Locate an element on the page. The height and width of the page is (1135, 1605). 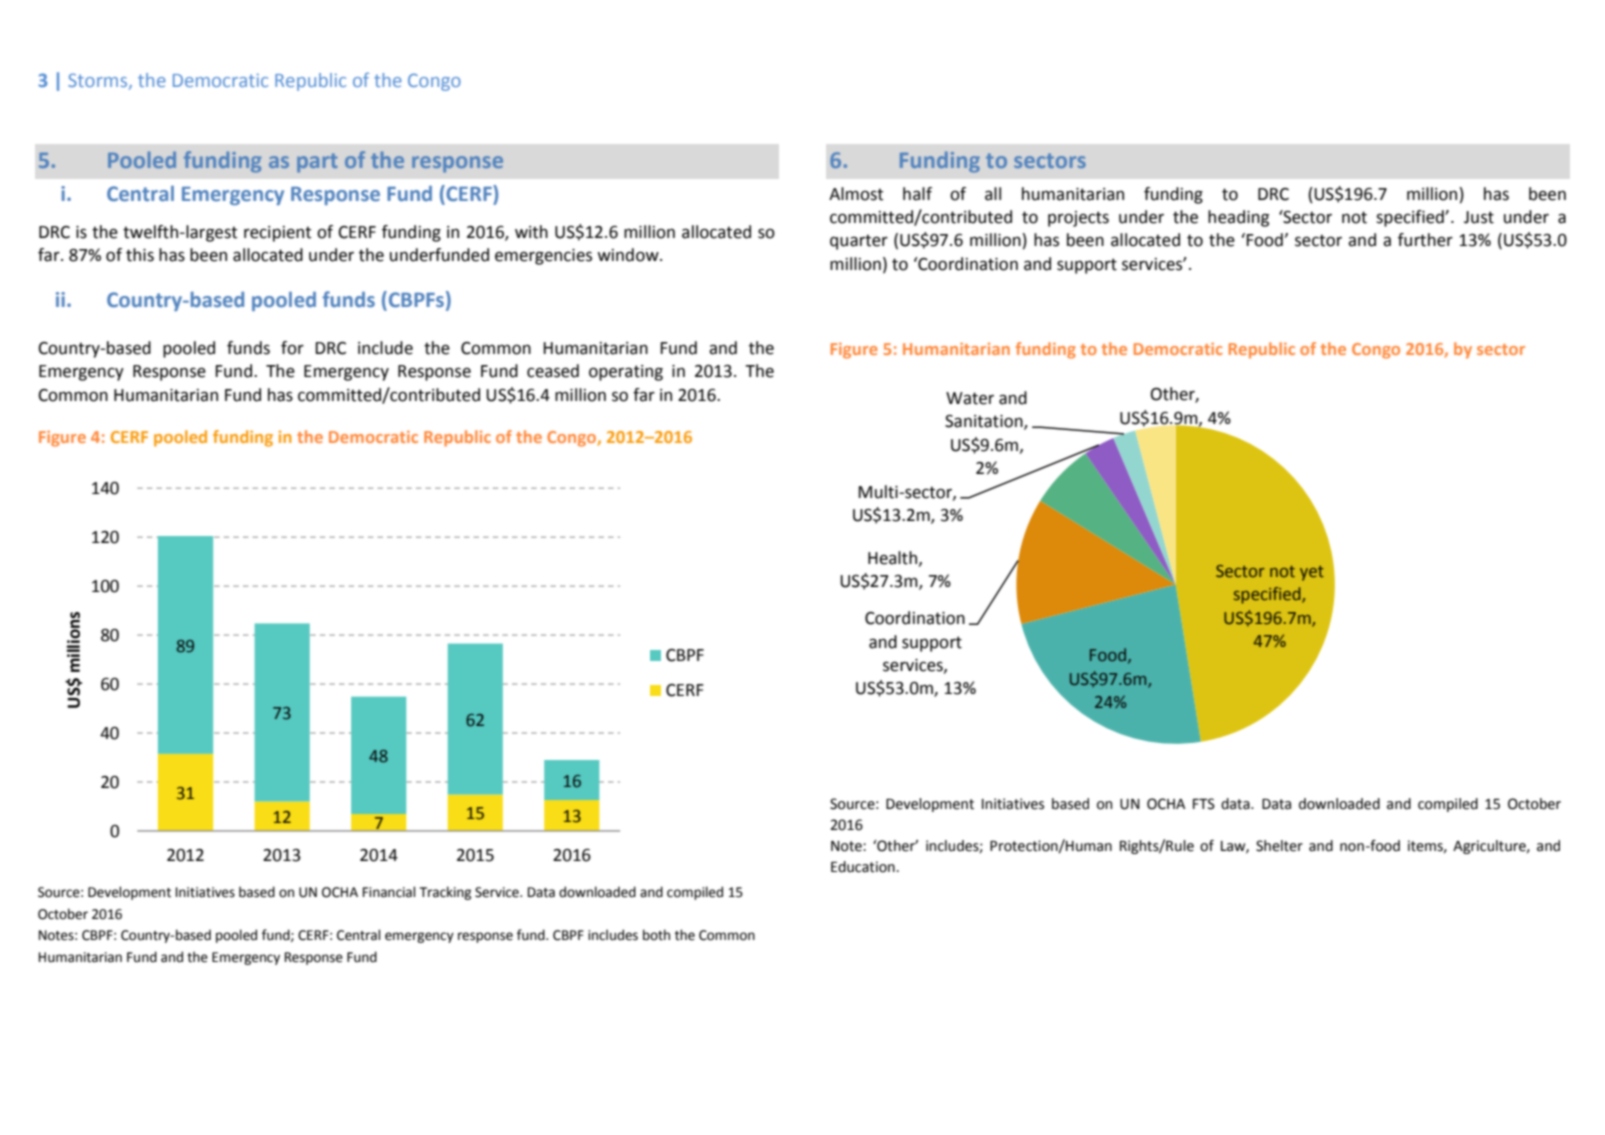
Almost is located at coordinates (856, 194).
